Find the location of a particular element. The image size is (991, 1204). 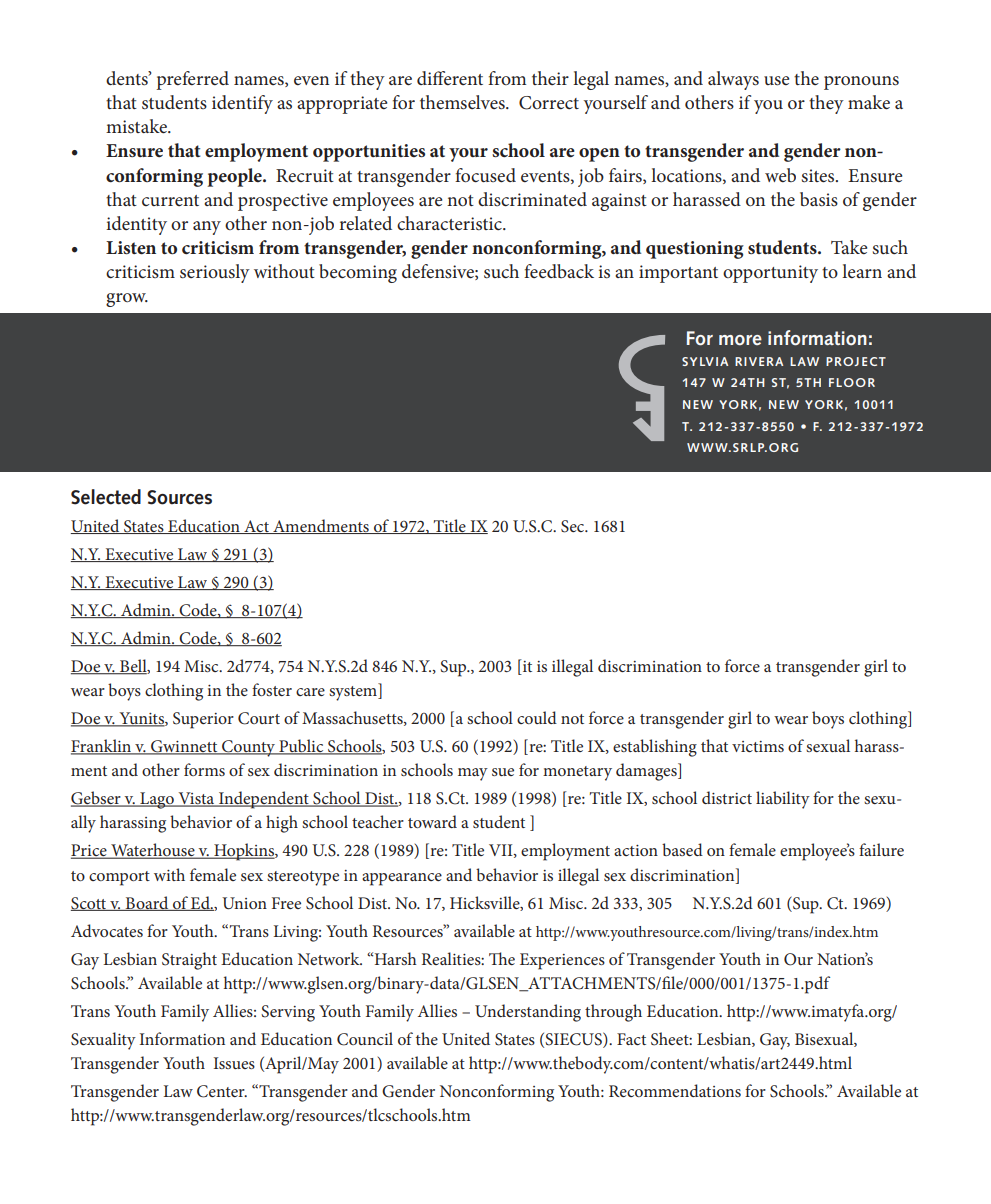

feedback is located at coordinates (559, 271).
